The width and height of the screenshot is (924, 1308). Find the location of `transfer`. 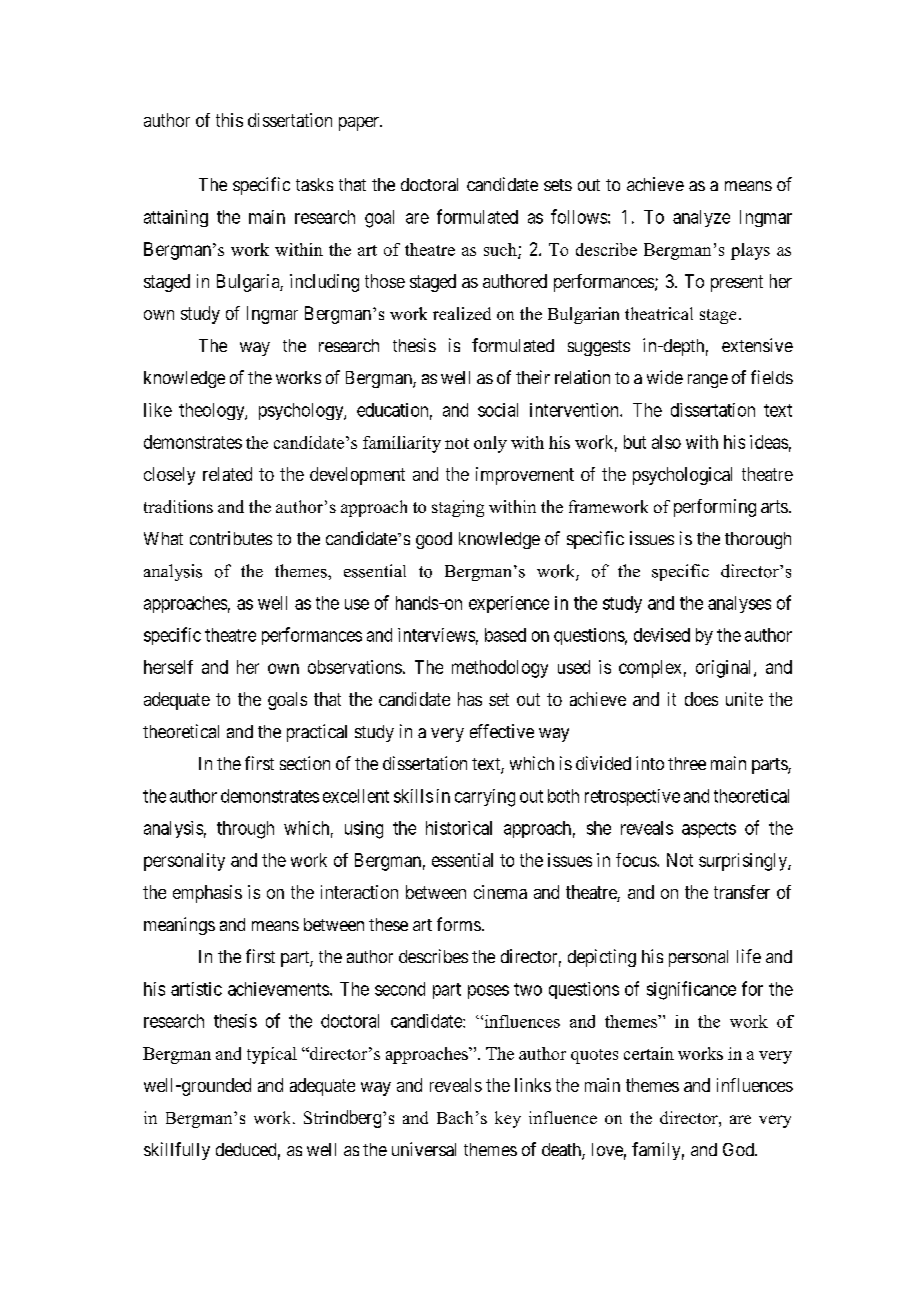

transfer is located at coordinates (742, 892).
